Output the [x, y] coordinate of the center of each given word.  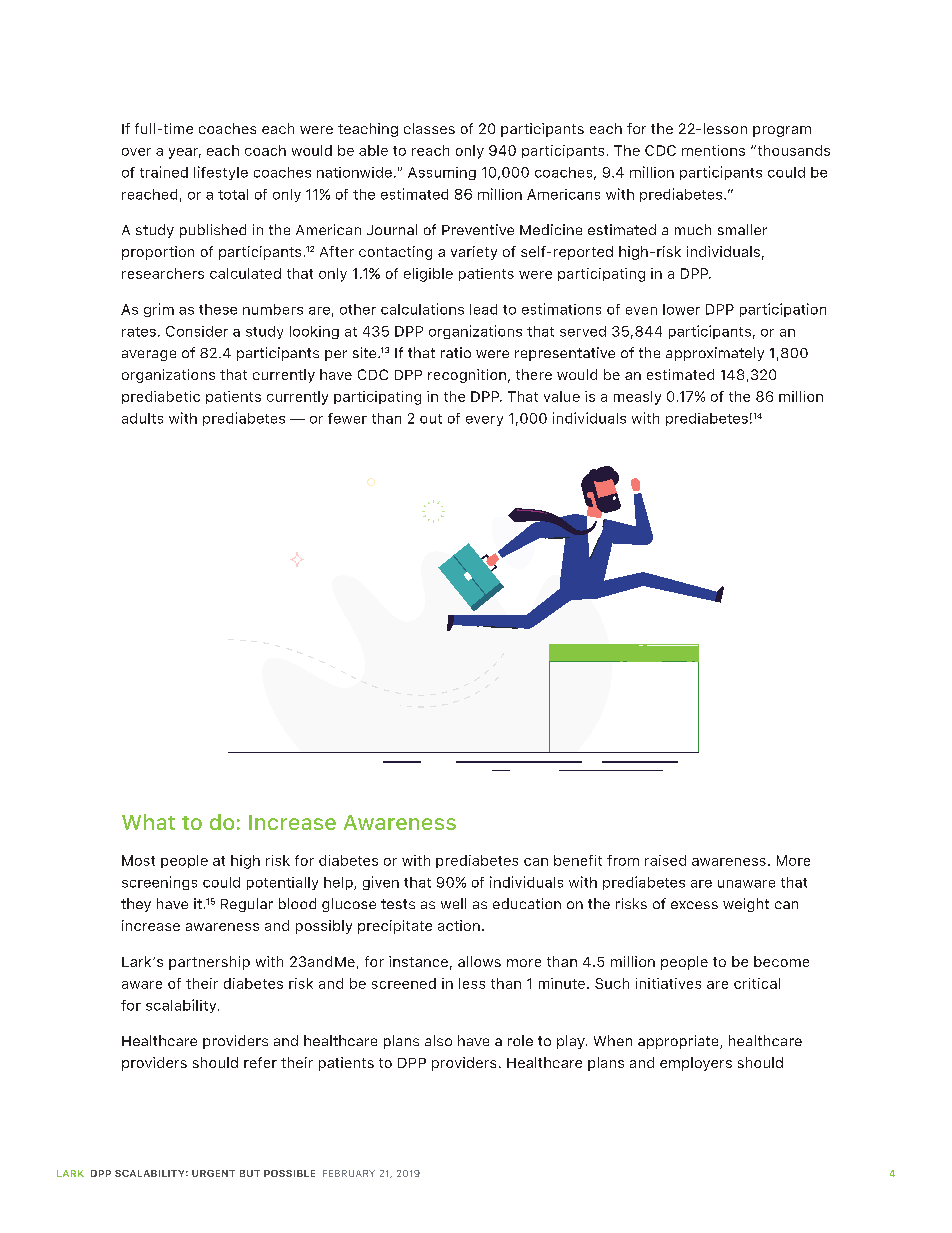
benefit [578, 860]
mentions [713, 150]
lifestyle [221, 173]
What [148, 822]
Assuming [442, 173]
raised [665, 860]
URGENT [213, 1173]
